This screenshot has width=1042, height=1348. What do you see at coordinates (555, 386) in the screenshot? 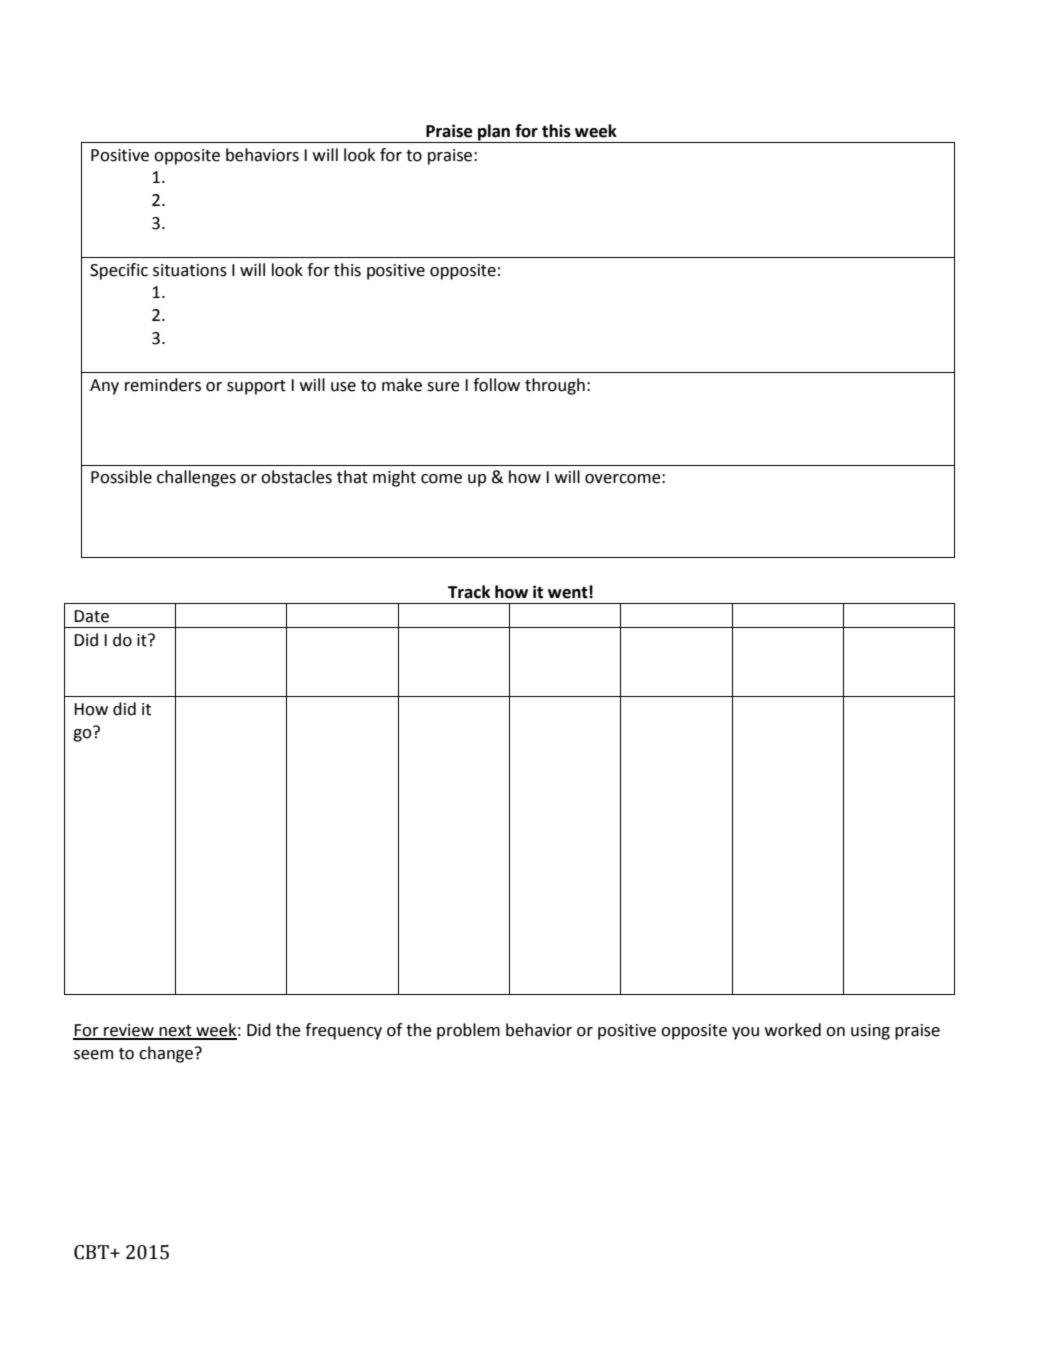
I see `through` at bounding box center [555, 386].
